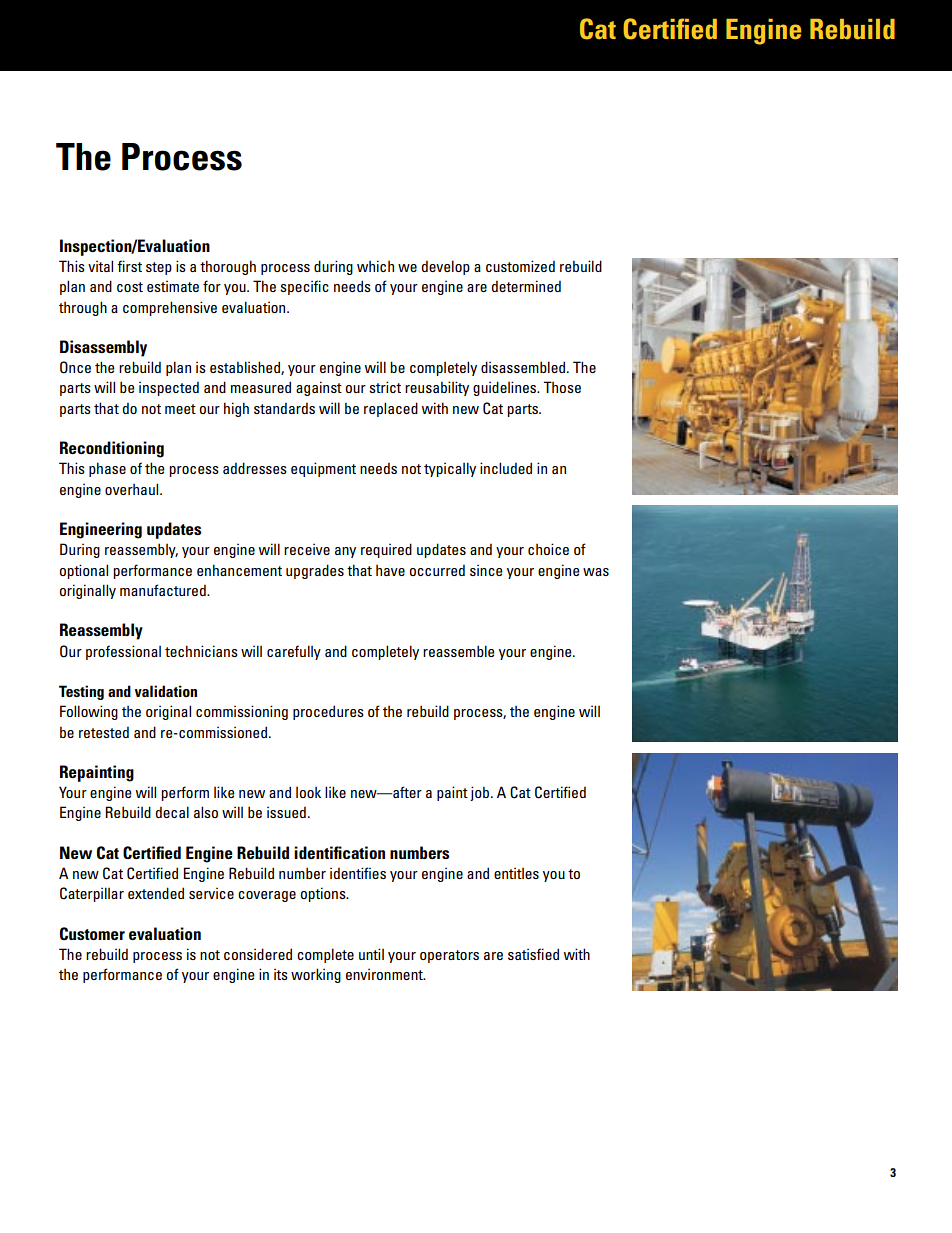 This image has height=1233, width=952. Describe the element at coordinates (481, 793) in the image. I see `job` at that location.
